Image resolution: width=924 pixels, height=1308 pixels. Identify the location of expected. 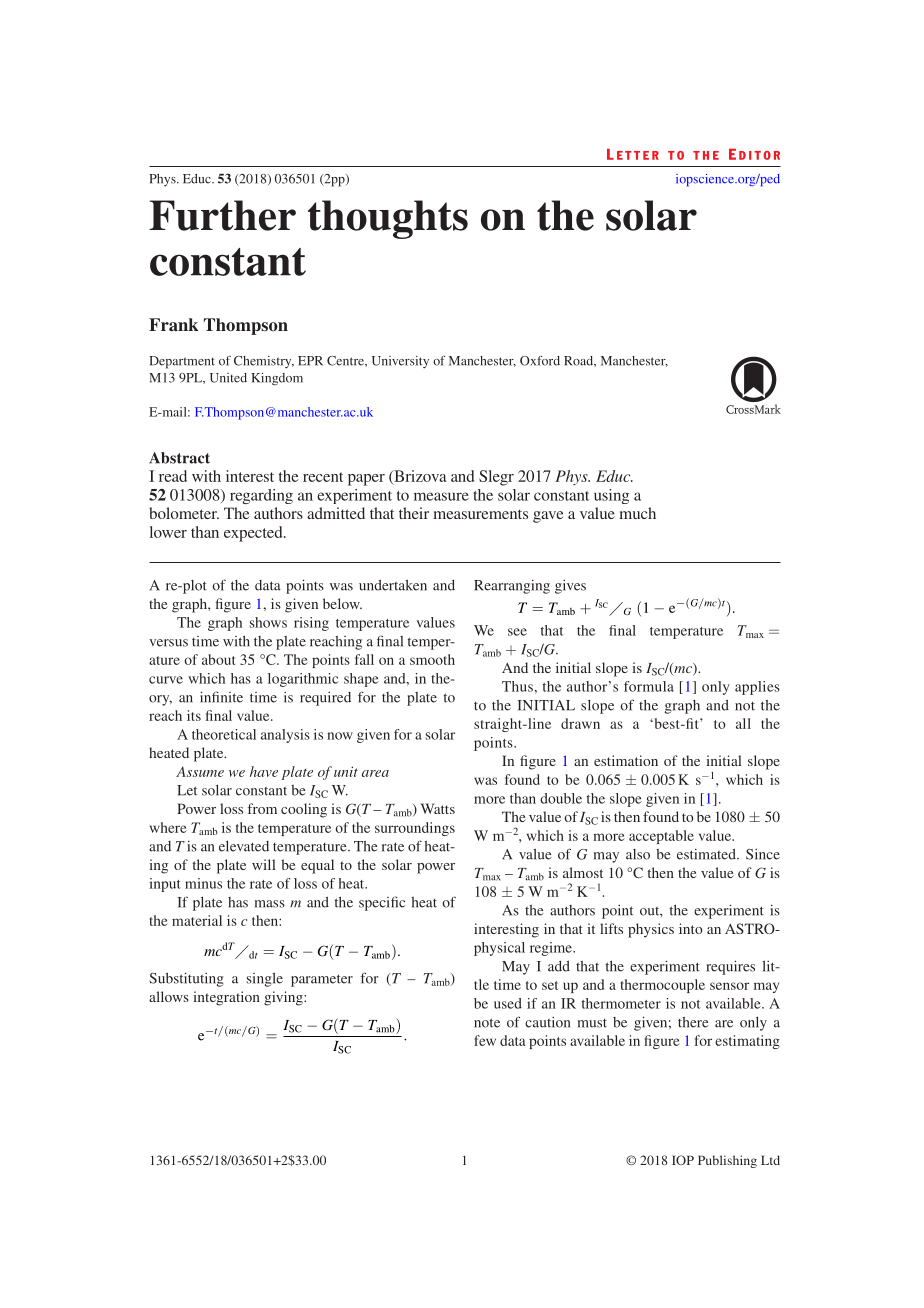
(254, 534).
